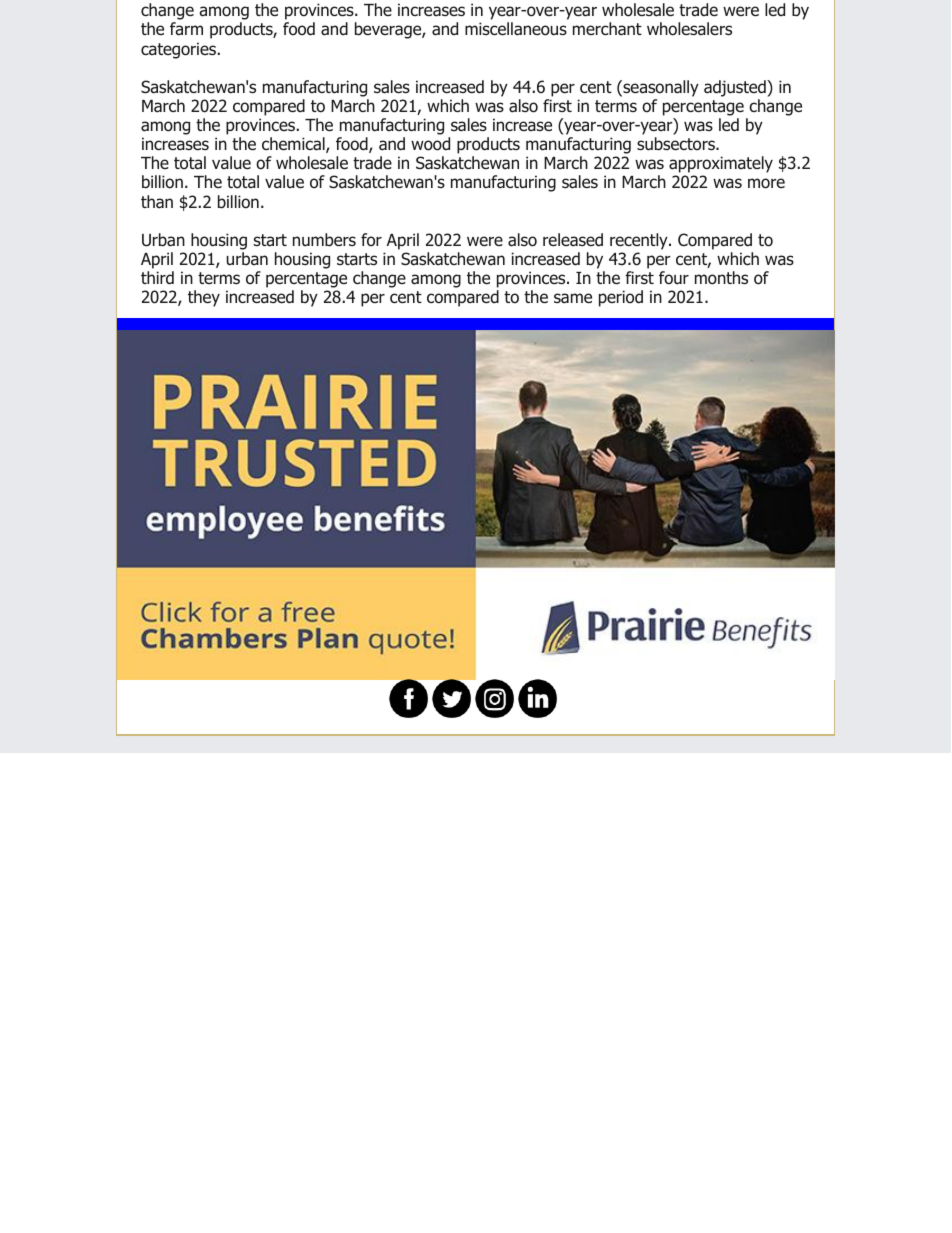 The image size is (952, 1233). Describe the element at coordinates (607, 29) in the document. I see `merchant` at that location.
